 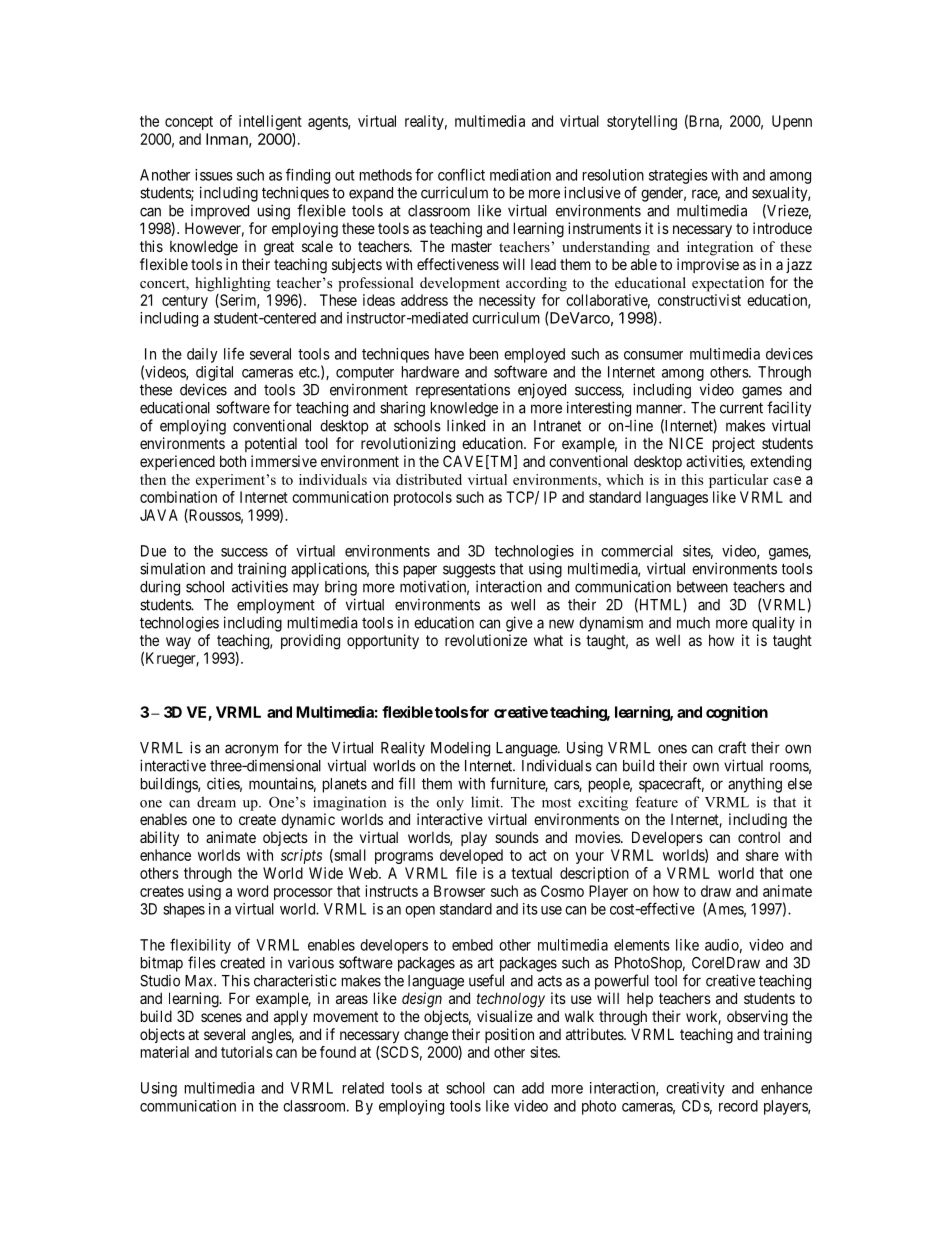 I want to click on strategies, so click(x=678, y=176).
